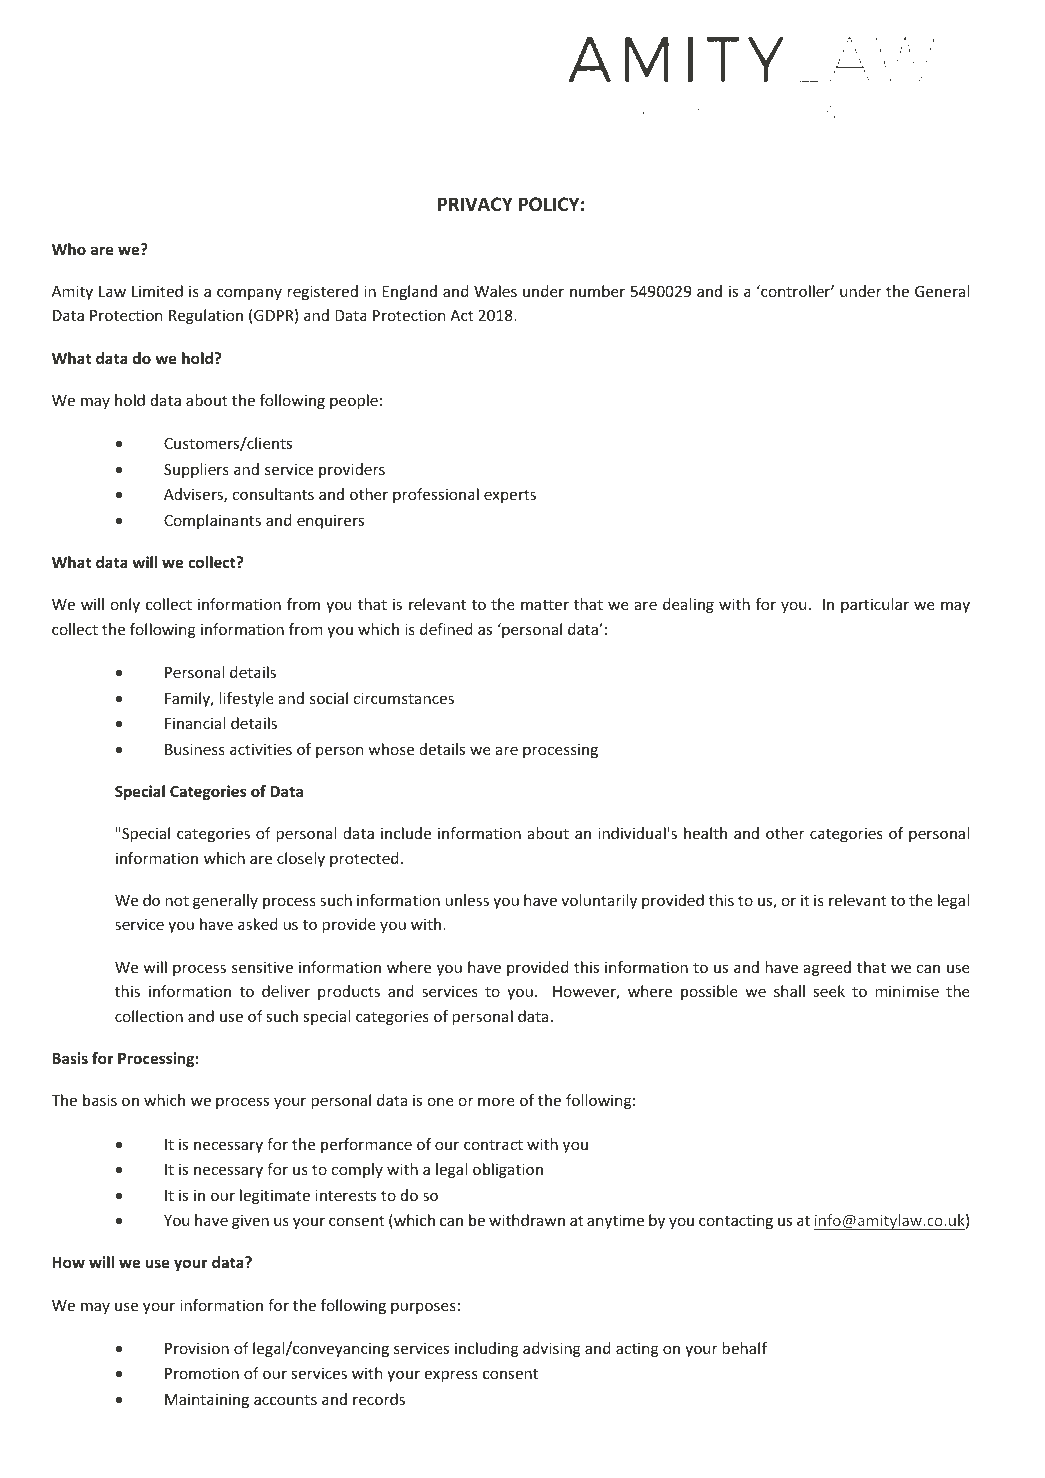  I want to click on PRIVACY, so click(475, 204).
